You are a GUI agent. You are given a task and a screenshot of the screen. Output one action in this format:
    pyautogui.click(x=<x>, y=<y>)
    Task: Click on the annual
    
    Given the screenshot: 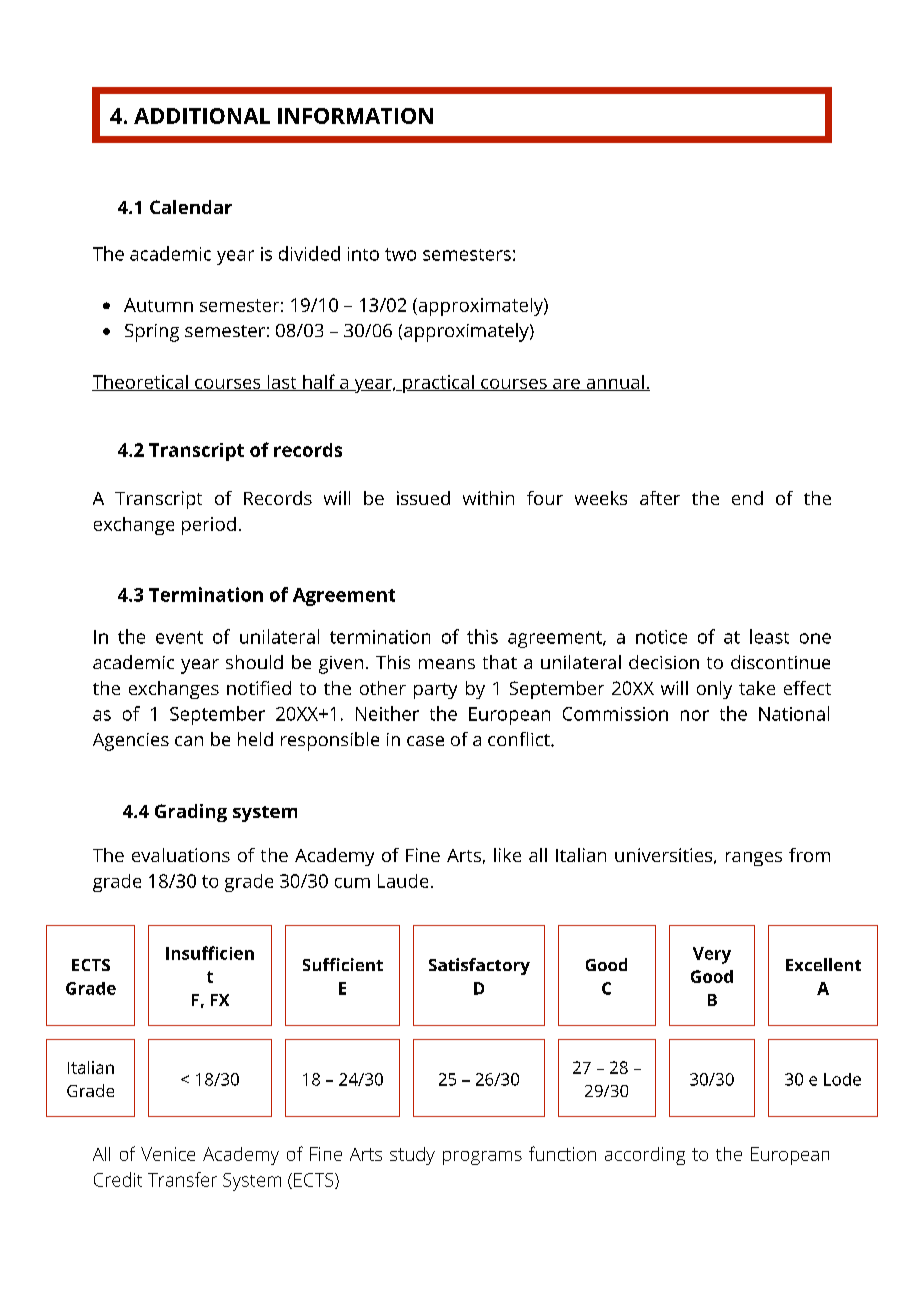 What is the action you would take?
    pyautogui.click(x=615, y=383)
